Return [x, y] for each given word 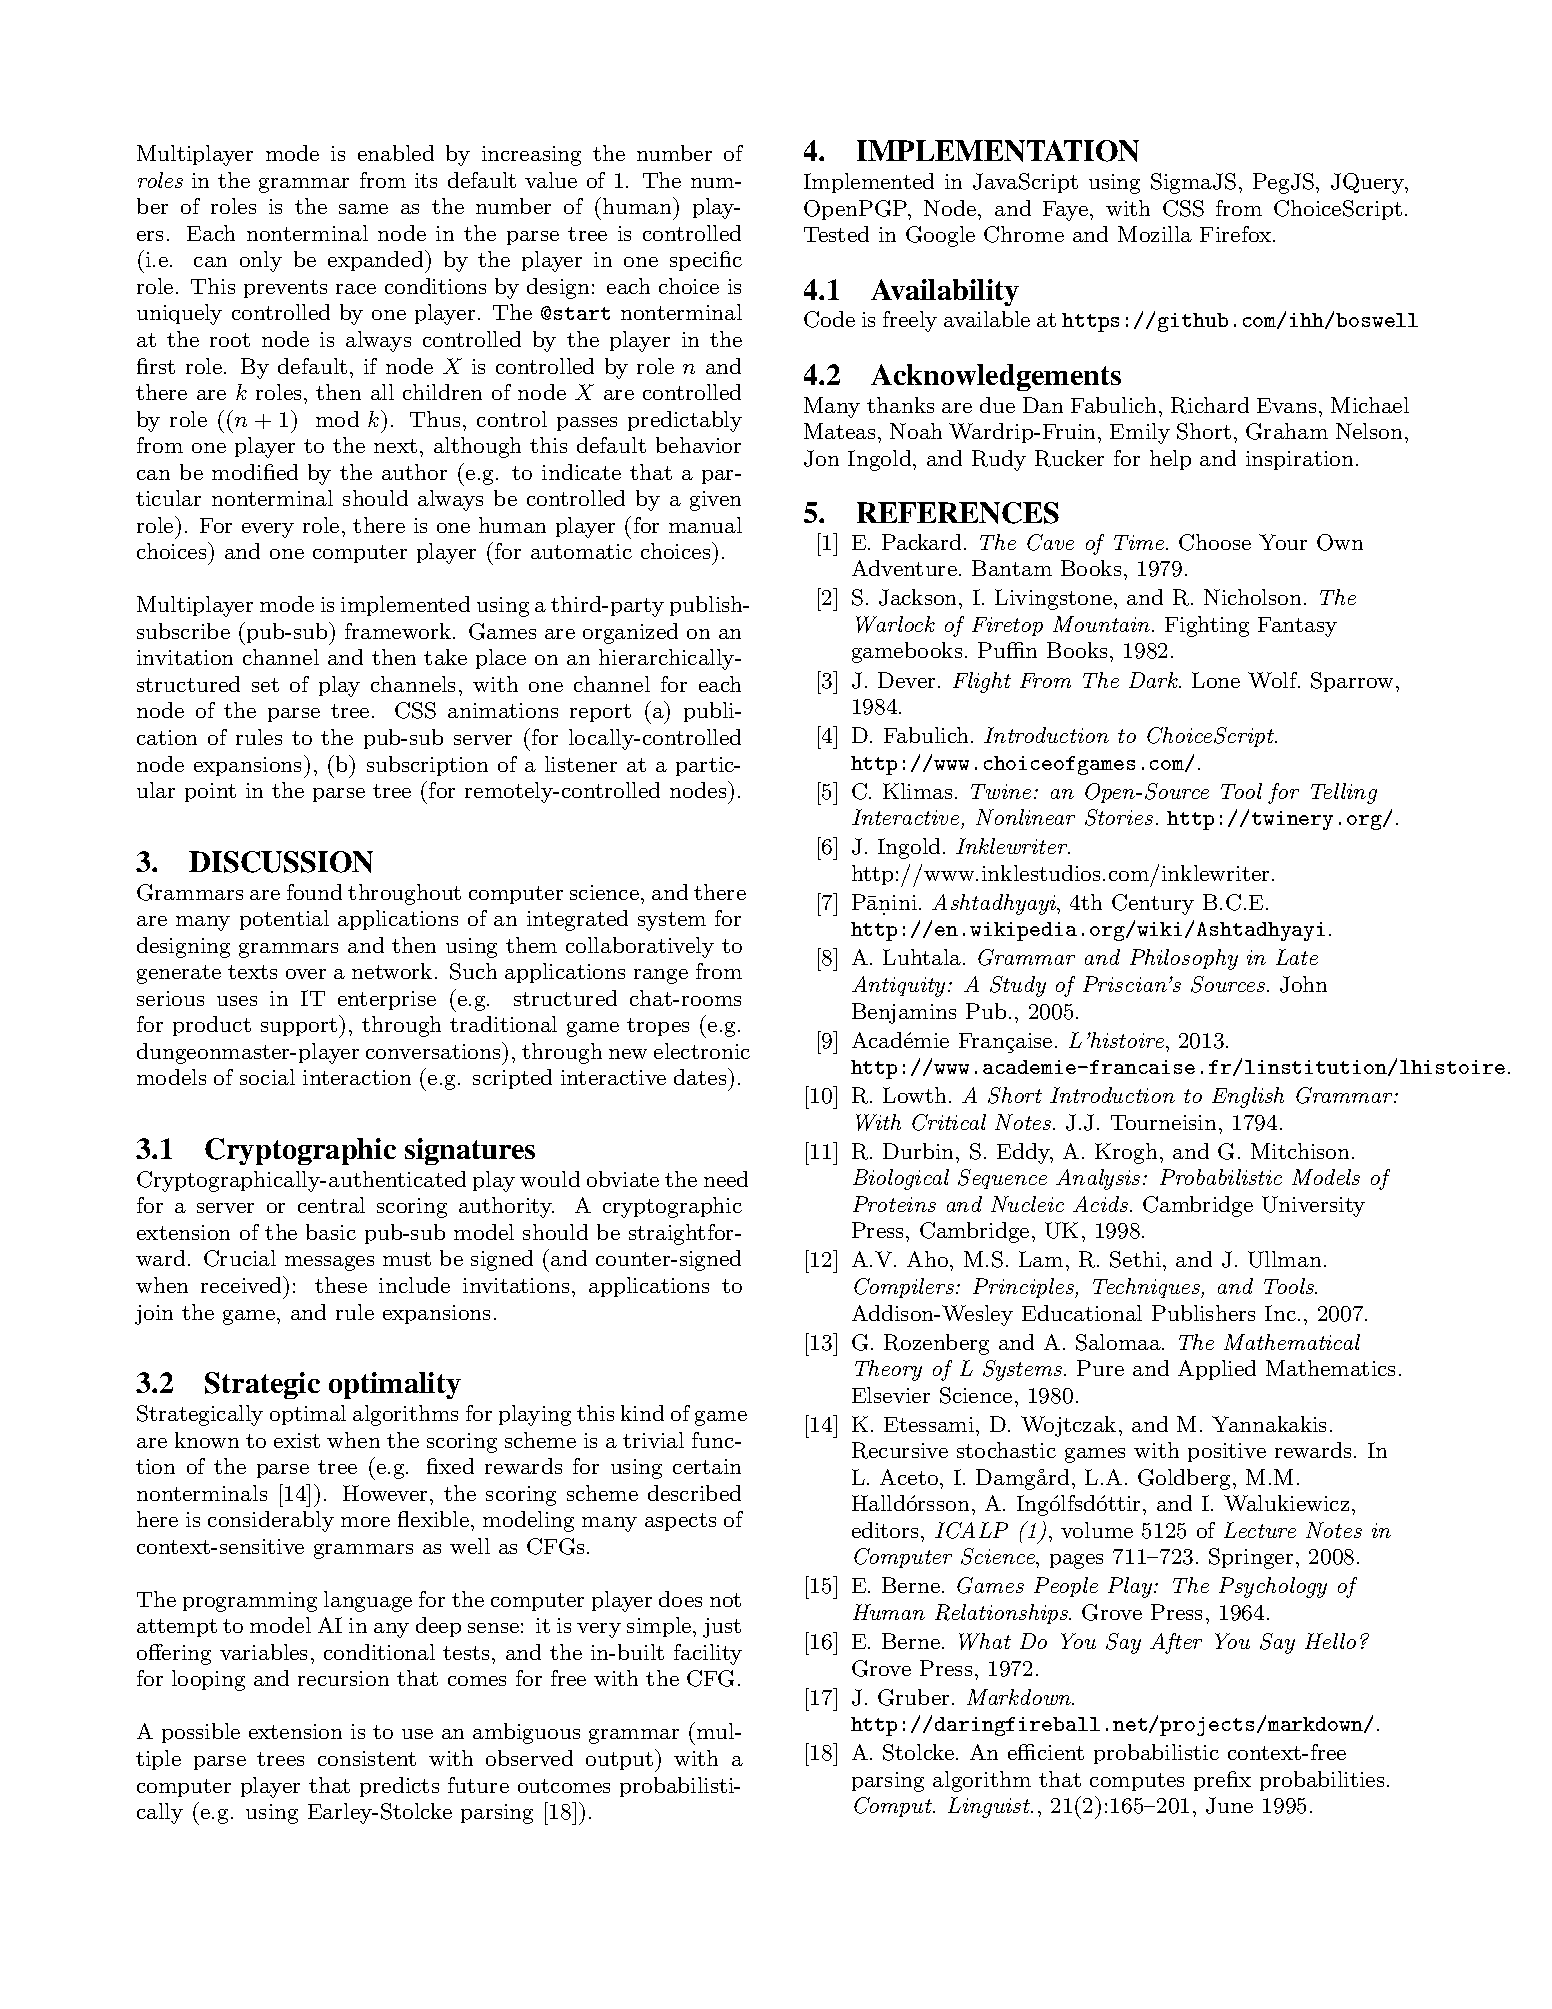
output [619, 1761]
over [306, 974]
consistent [367, 1758]
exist [297, 1440]
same [363, 209]
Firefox [1235, 234]
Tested [836, 234]
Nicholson [1252, 597]
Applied [1217, 1370]
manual [705, 525]
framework [399, 631]
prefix [1222, 1781]
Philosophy [1184, 959]
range [661, 976]
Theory [888, 1370]
